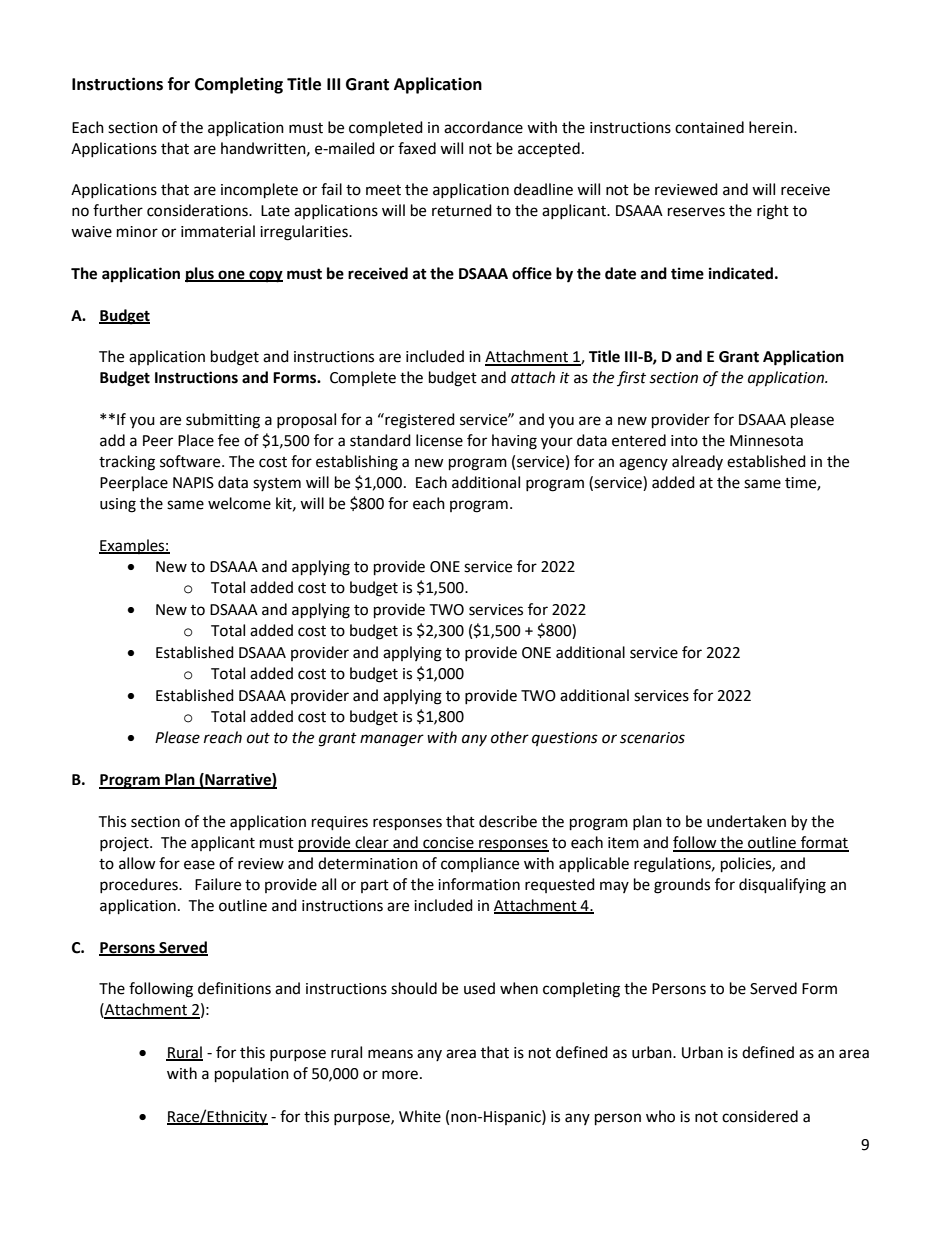 This screenshot has height=1233, width=952. I want to click on already, so click(697, 462).
